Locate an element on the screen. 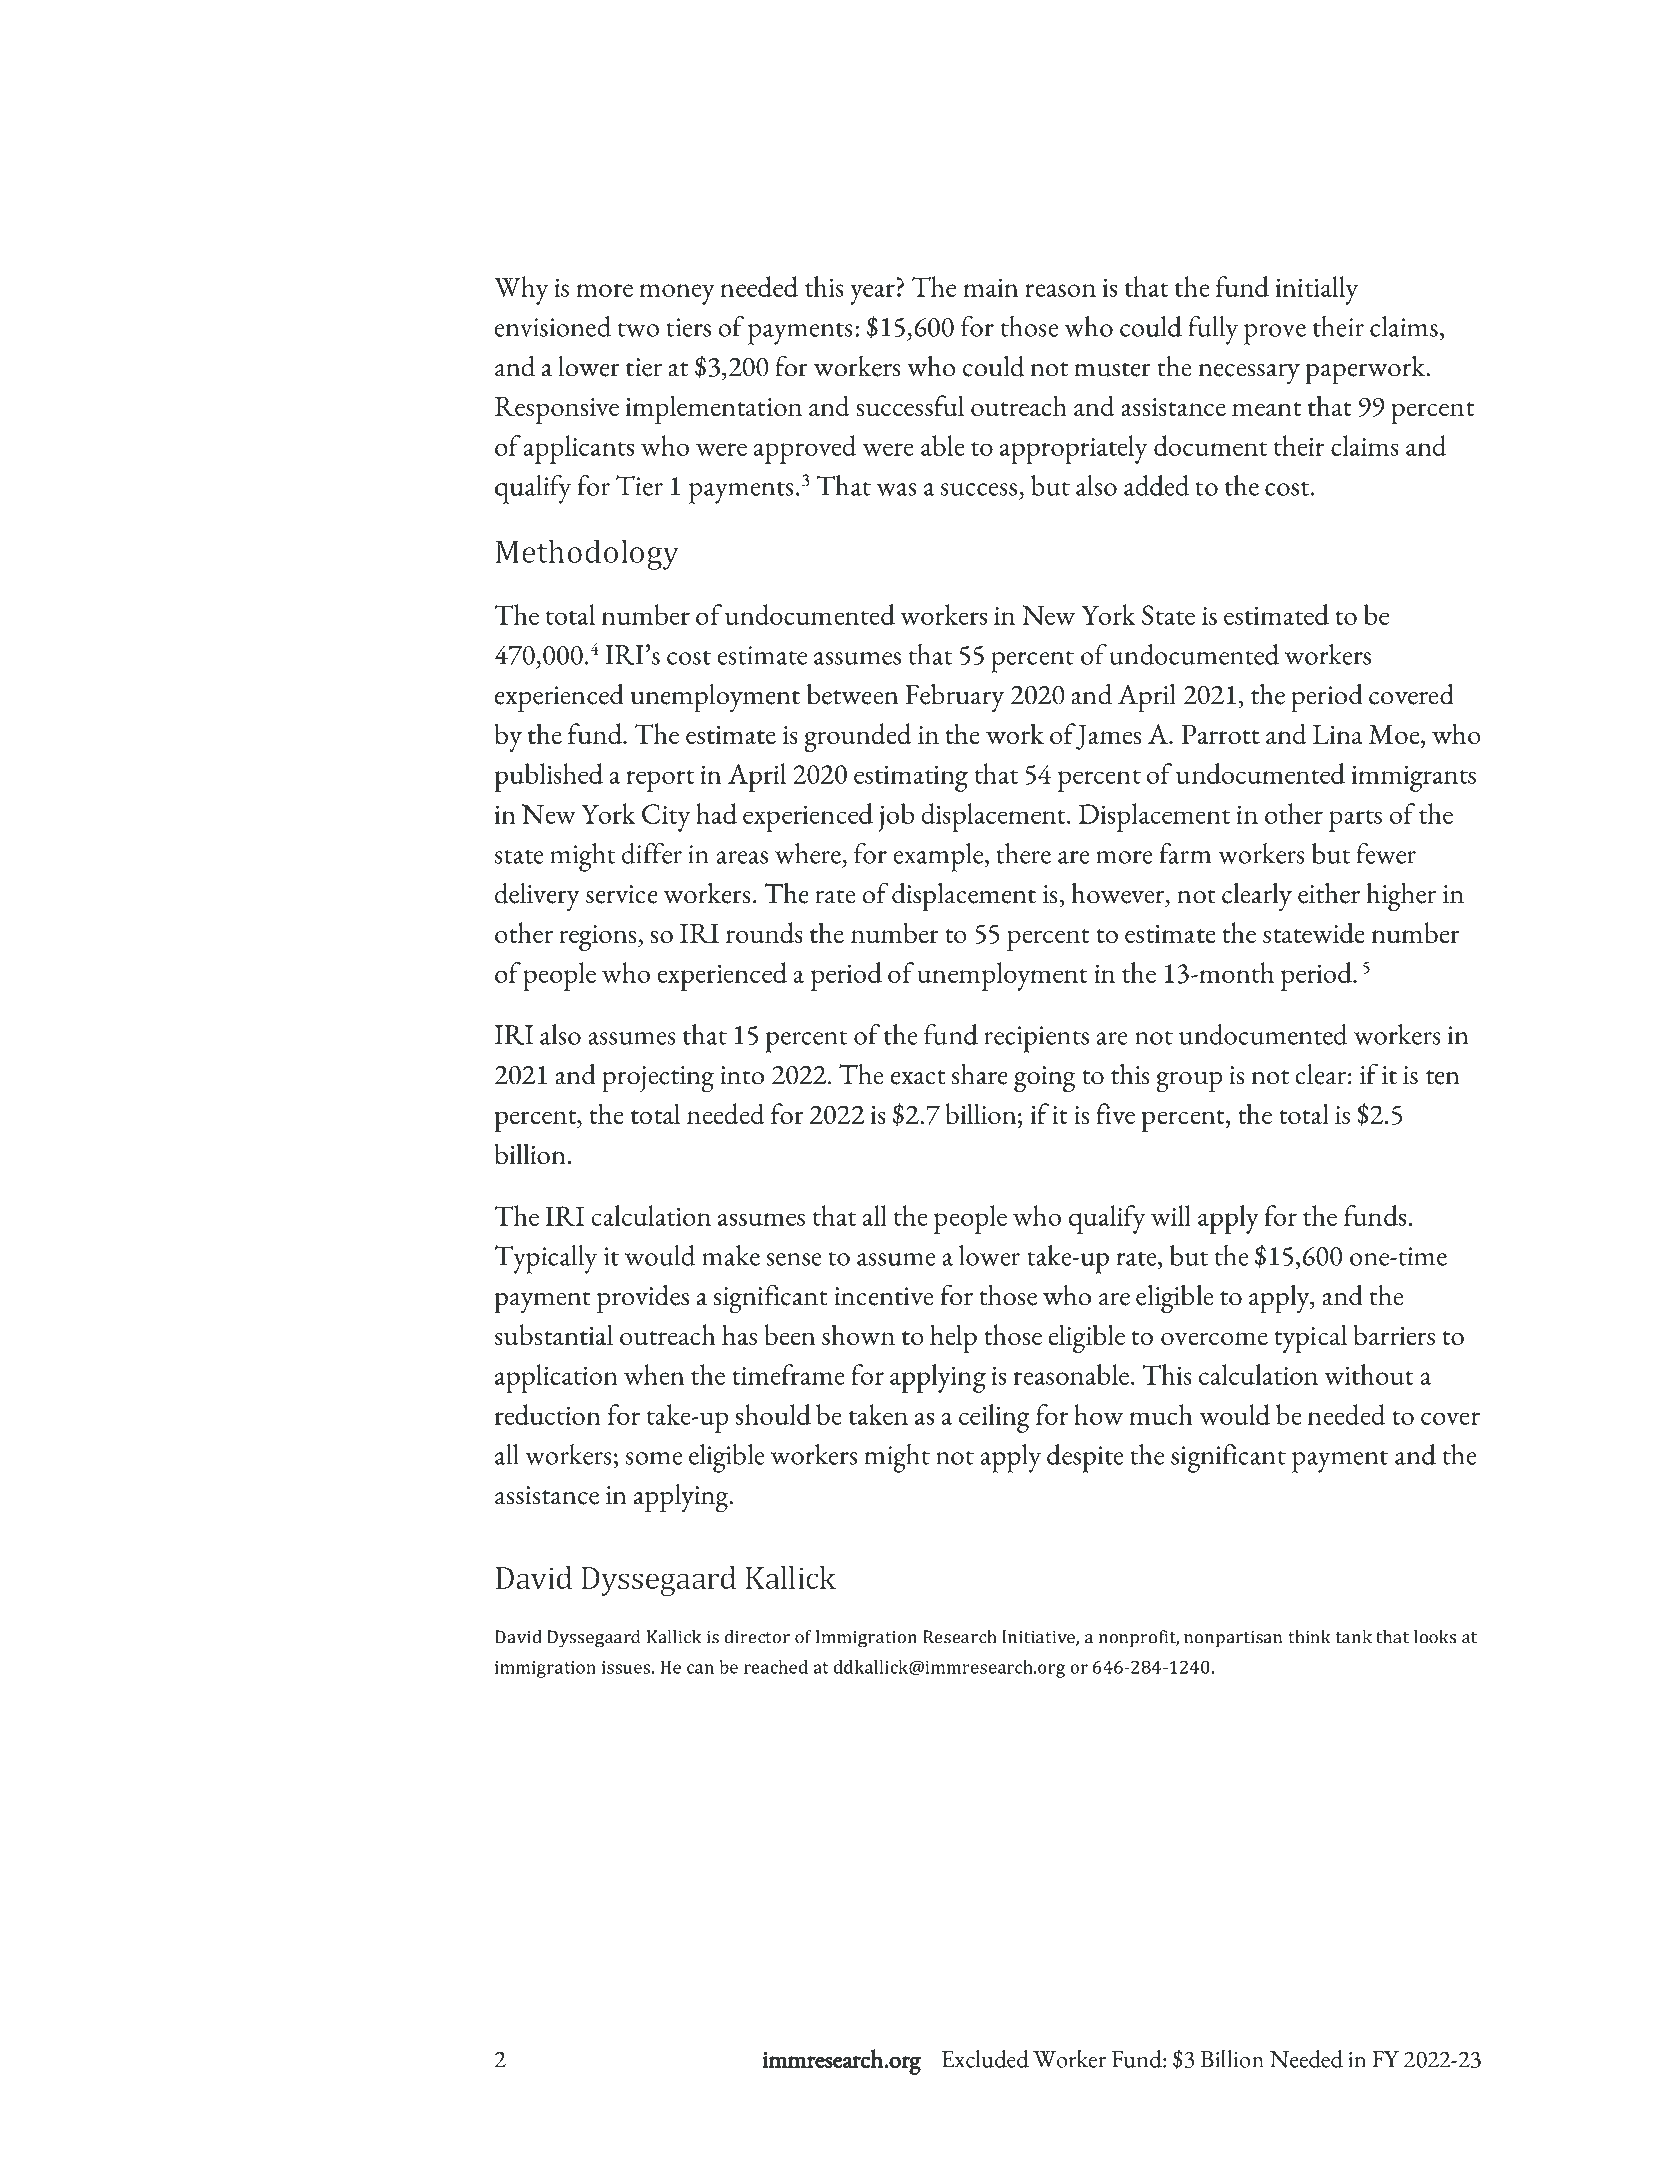 This screenshot has width=1679, height=2173. Excluded is located at coordinates (985, 2059).
